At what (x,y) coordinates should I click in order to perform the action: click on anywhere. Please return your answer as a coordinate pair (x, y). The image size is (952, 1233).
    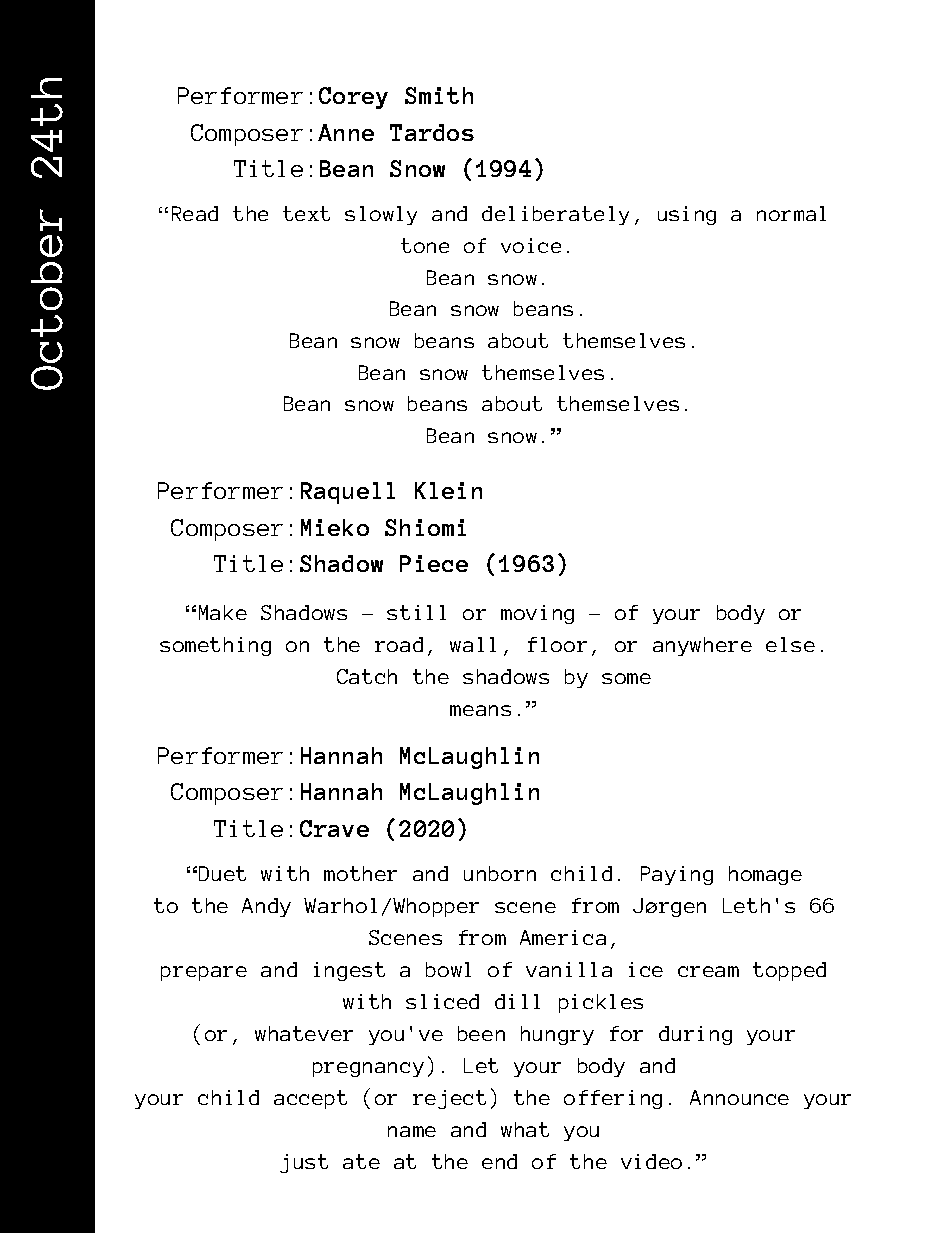
    Looking at the image, I should click on (702, 646).
